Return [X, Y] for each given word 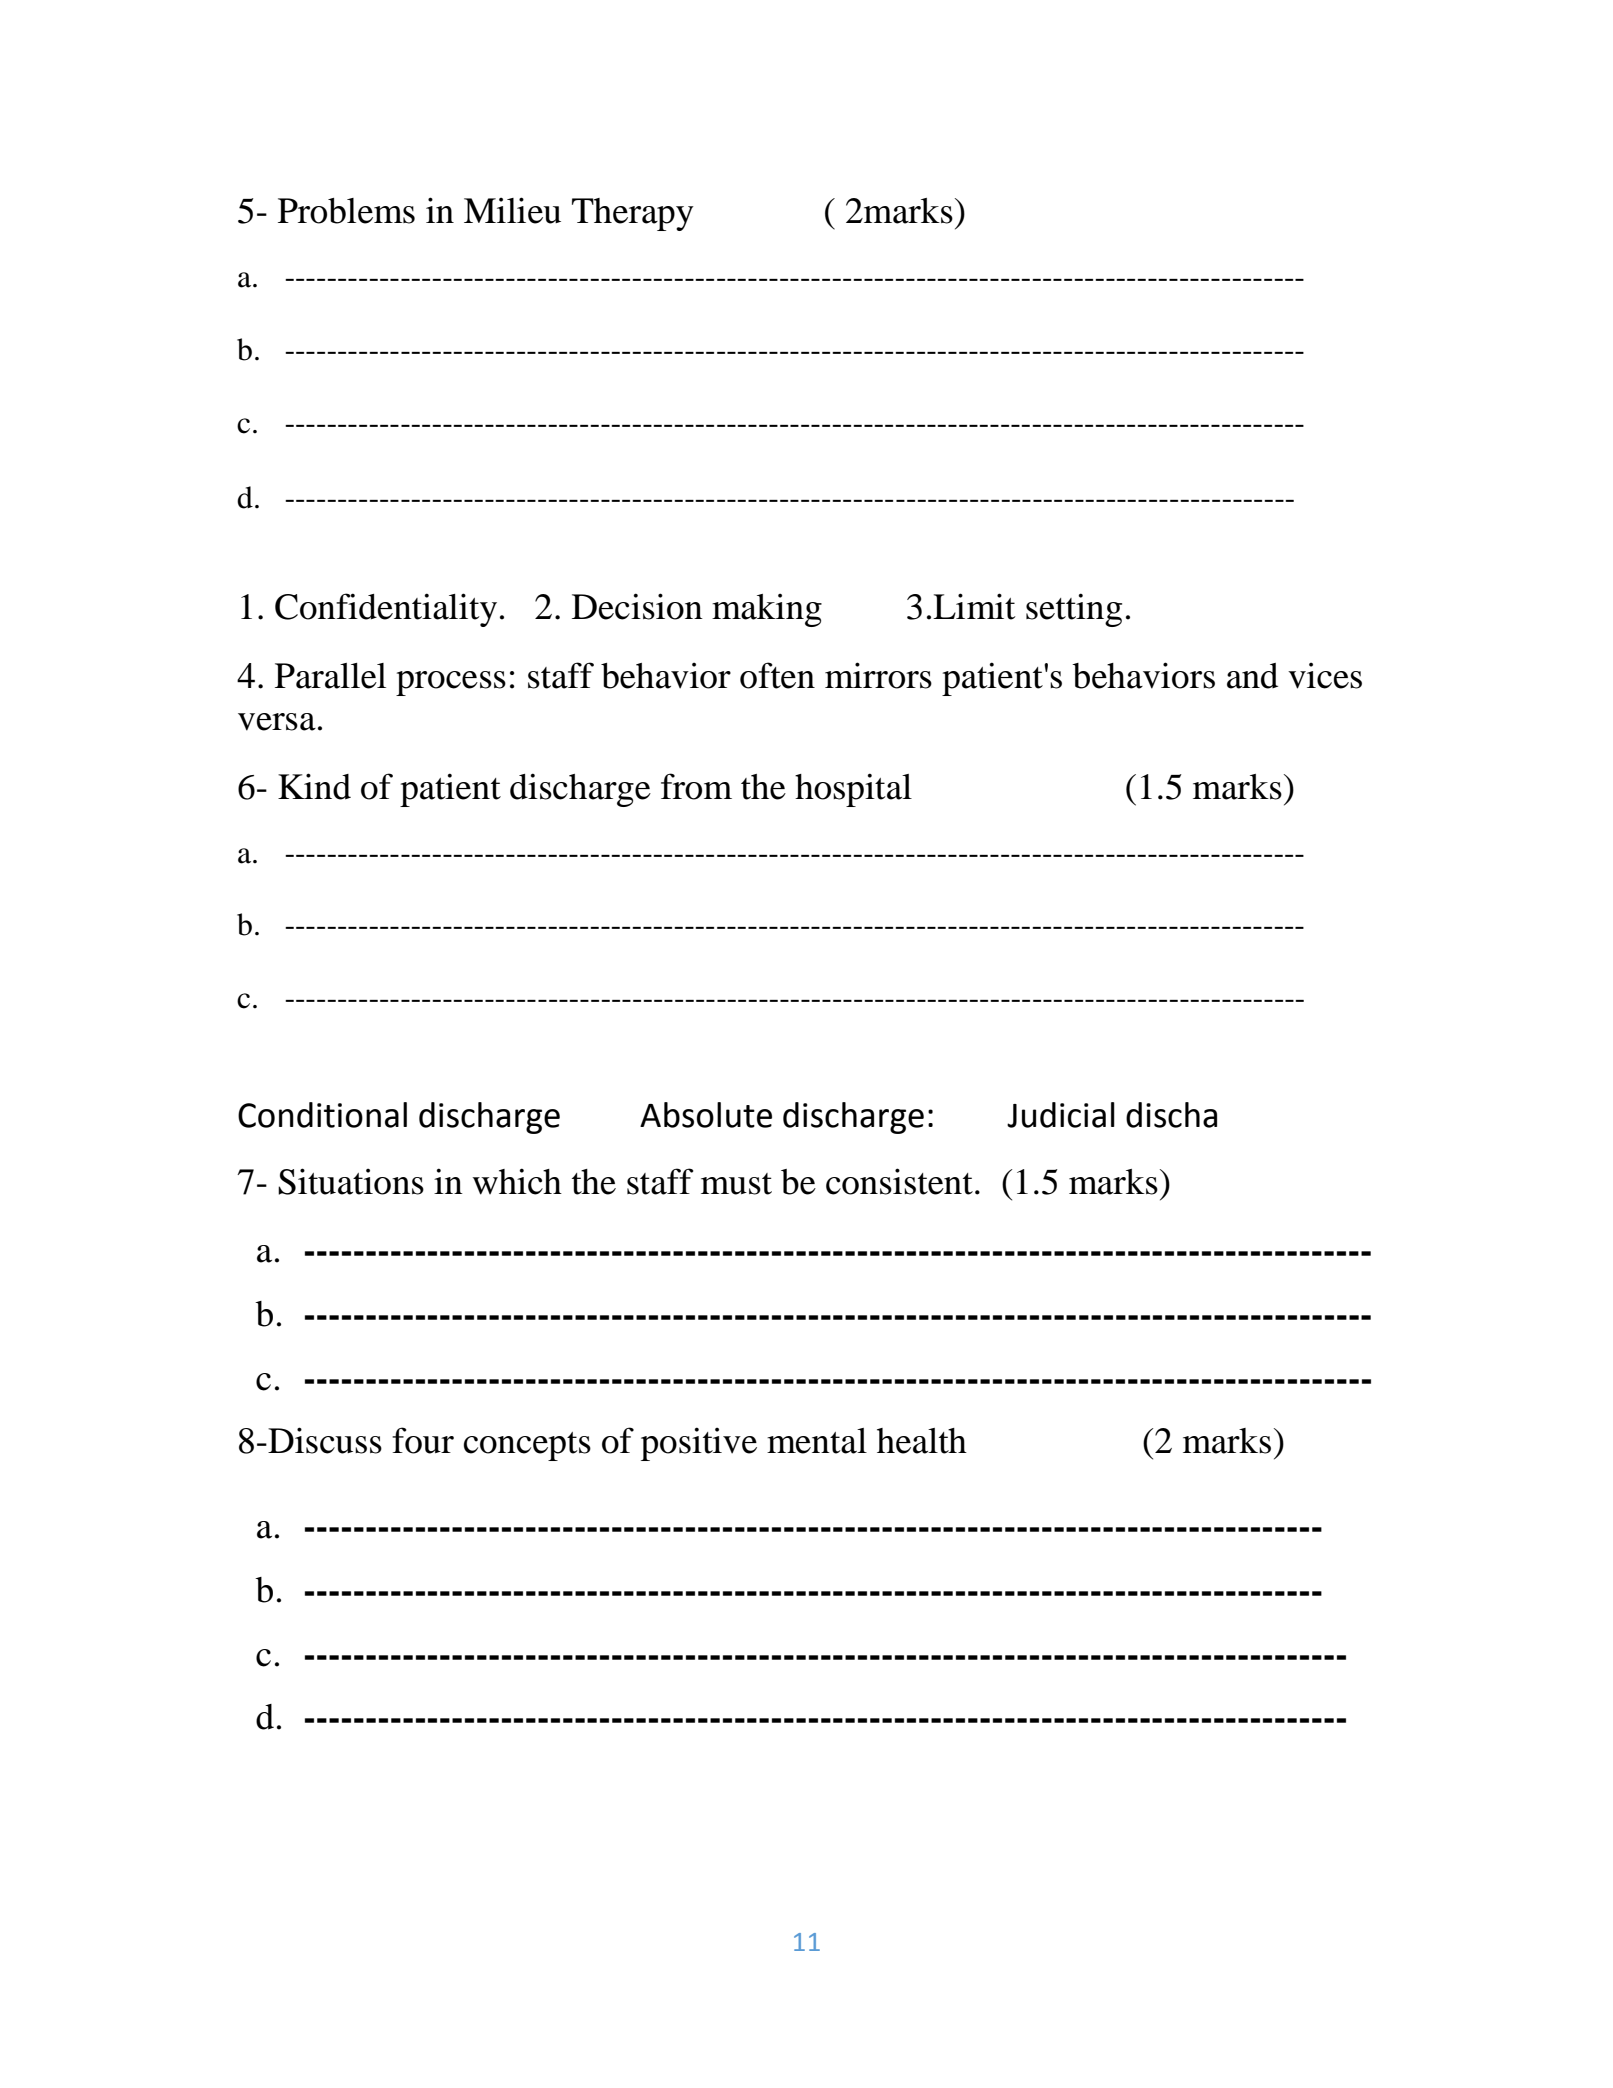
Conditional [322, 1115]
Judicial [1061, 1115]
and [1252, 676]
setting [1074, 610]
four [423, 1440]
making [767, 610]
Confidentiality [386, 610]
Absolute [706, 1115]
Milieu [512, 210]
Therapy [633, 214]
